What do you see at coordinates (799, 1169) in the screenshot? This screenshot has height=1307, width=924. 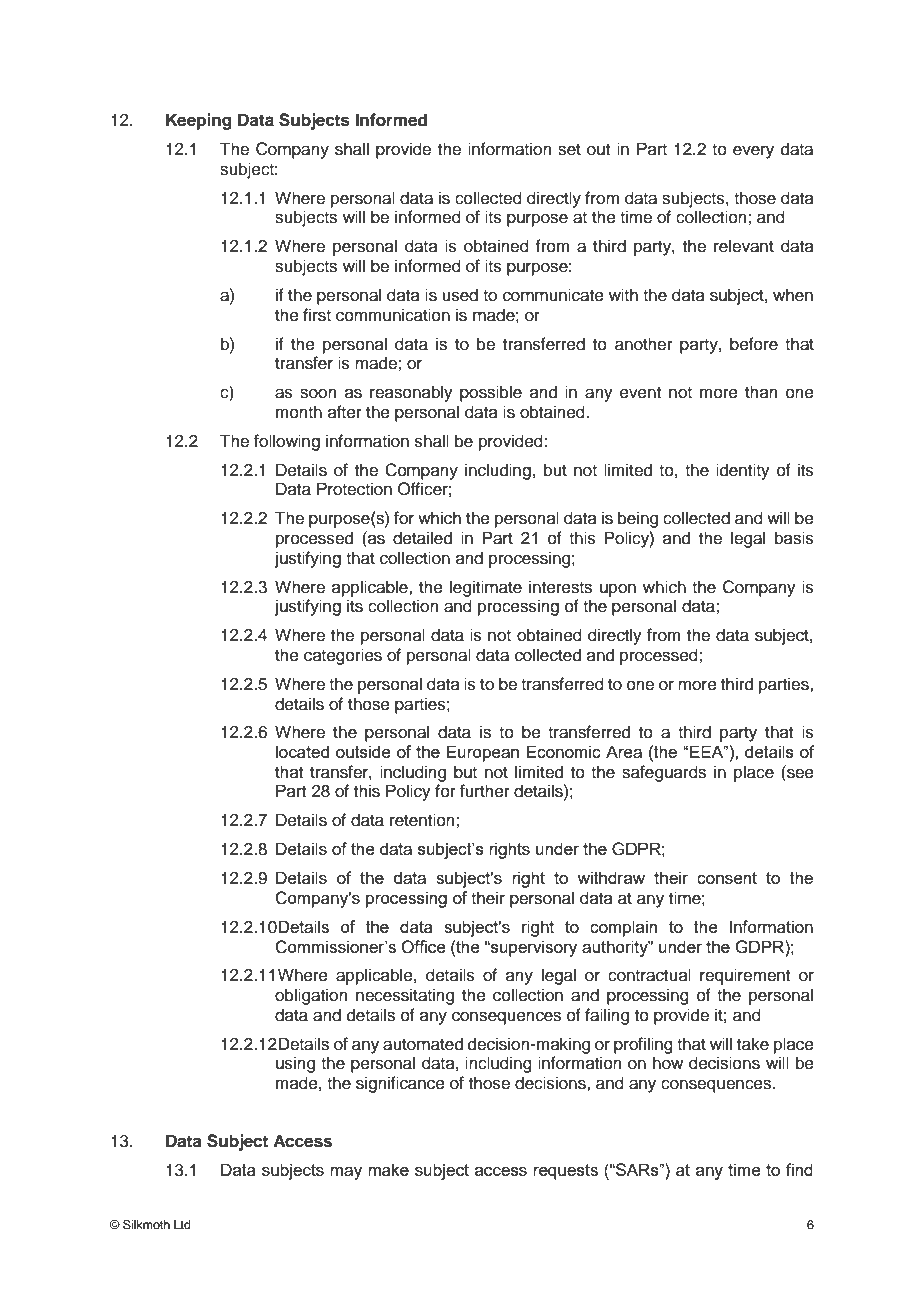 I see `find` at bounding box center [799, 1169].
